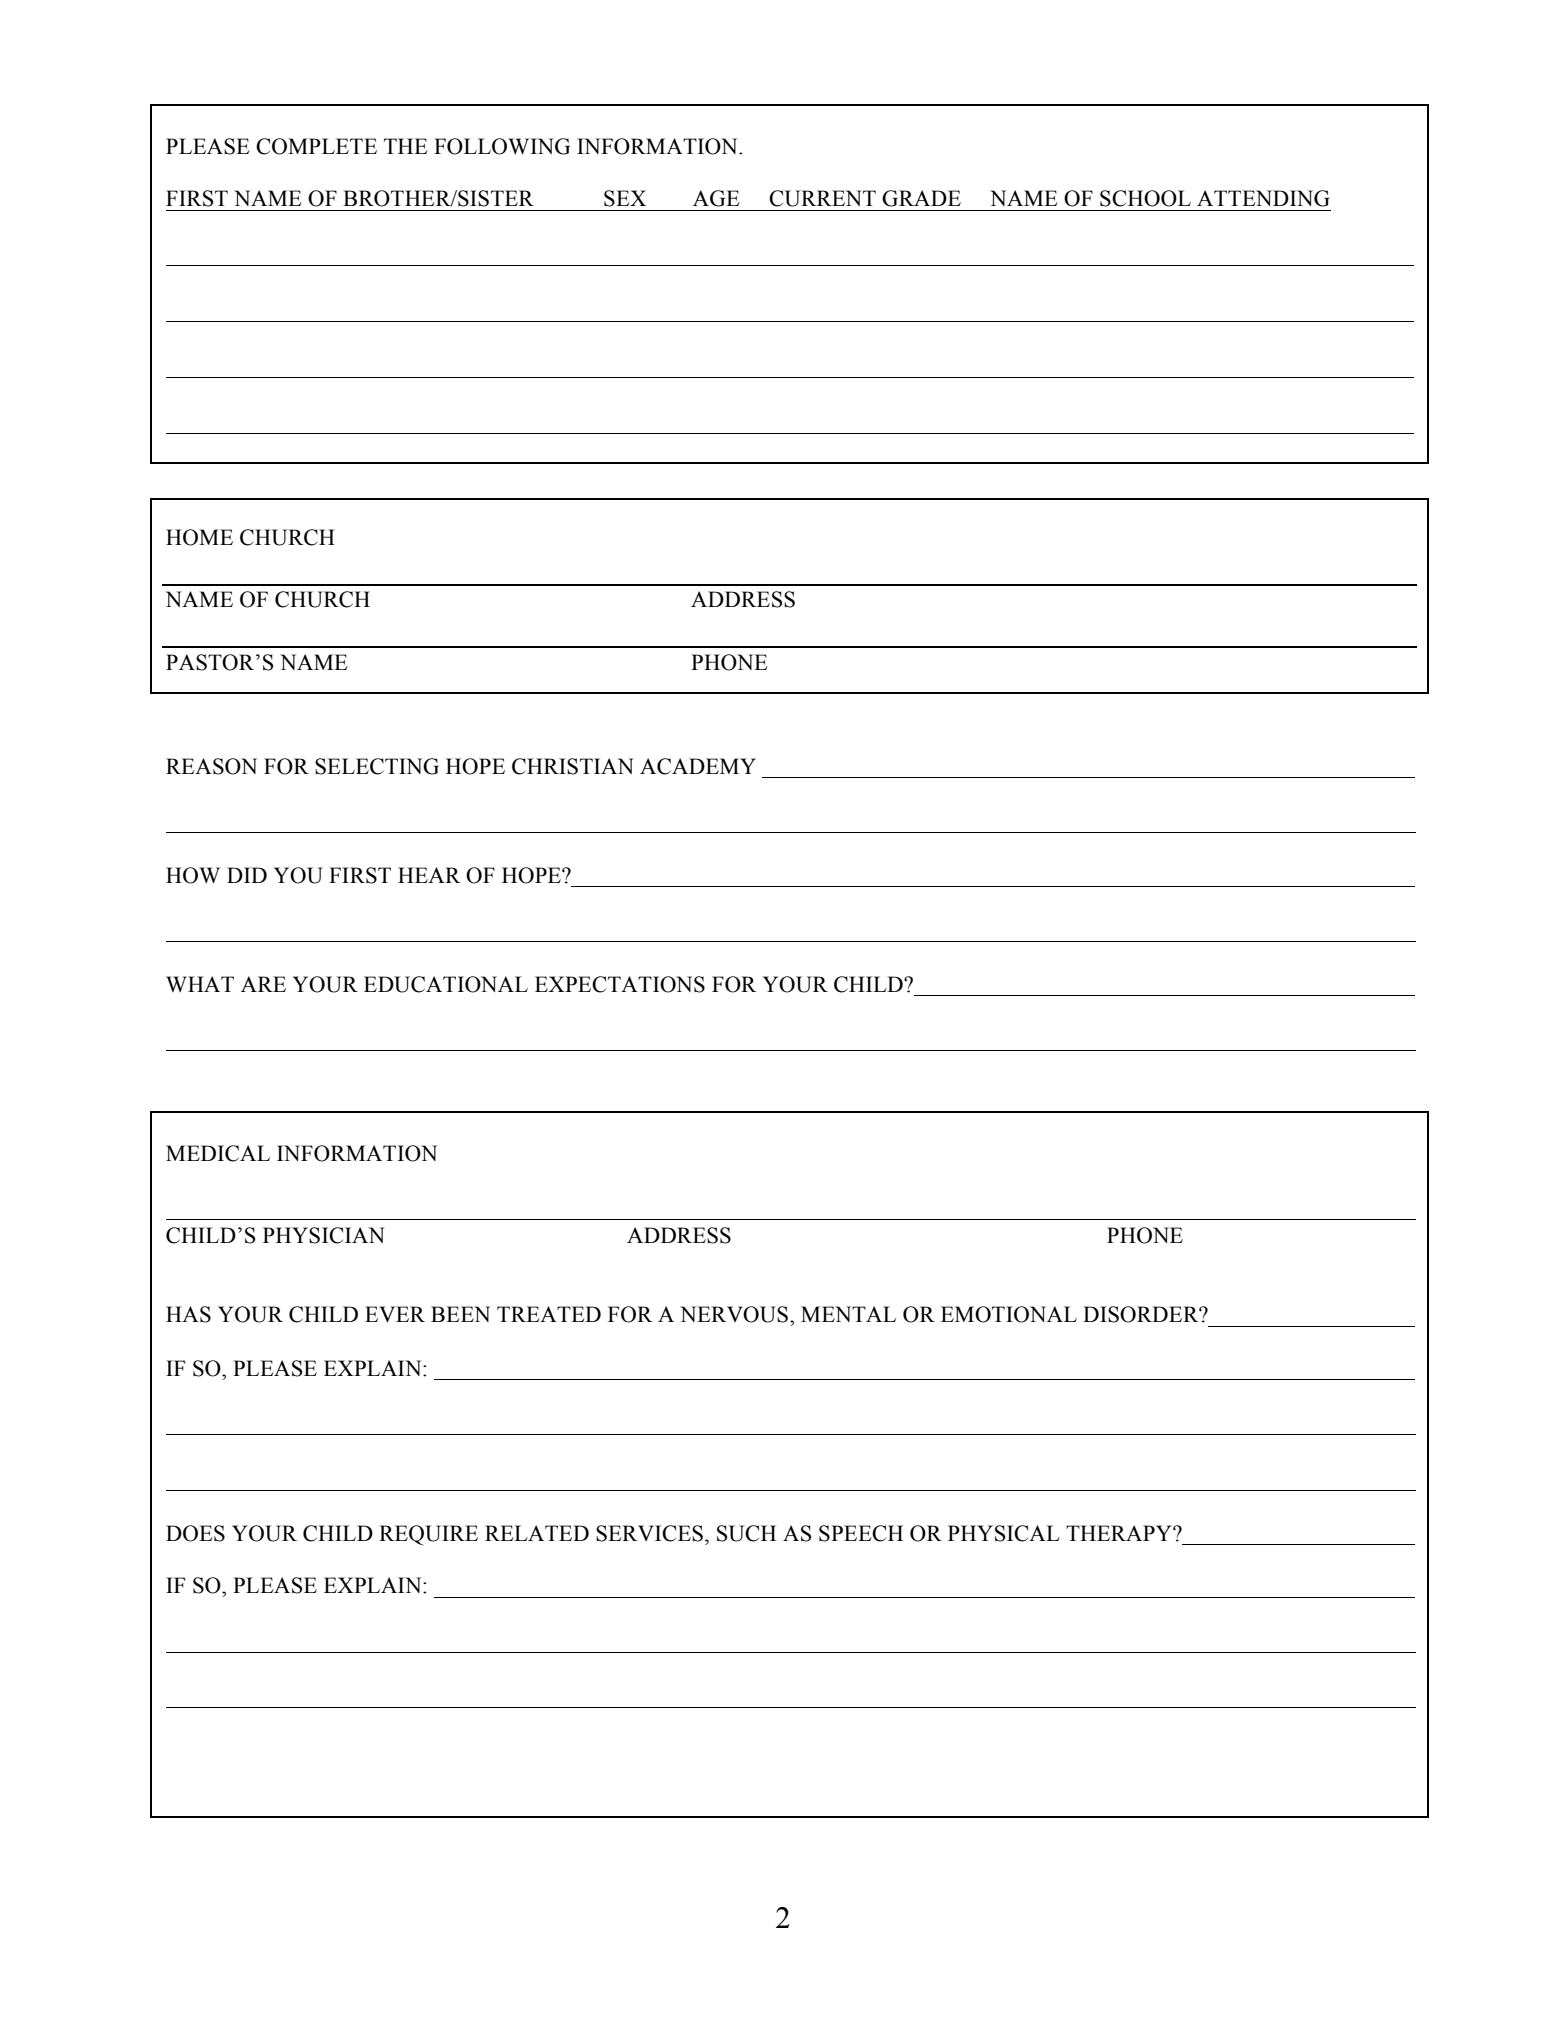 The height and width of the screenshot is (2027, 1567). What do you see at coordinates (734, 1314) in the screenshot?
I see `NERVOUS` at bounding box center [734, 1314].
